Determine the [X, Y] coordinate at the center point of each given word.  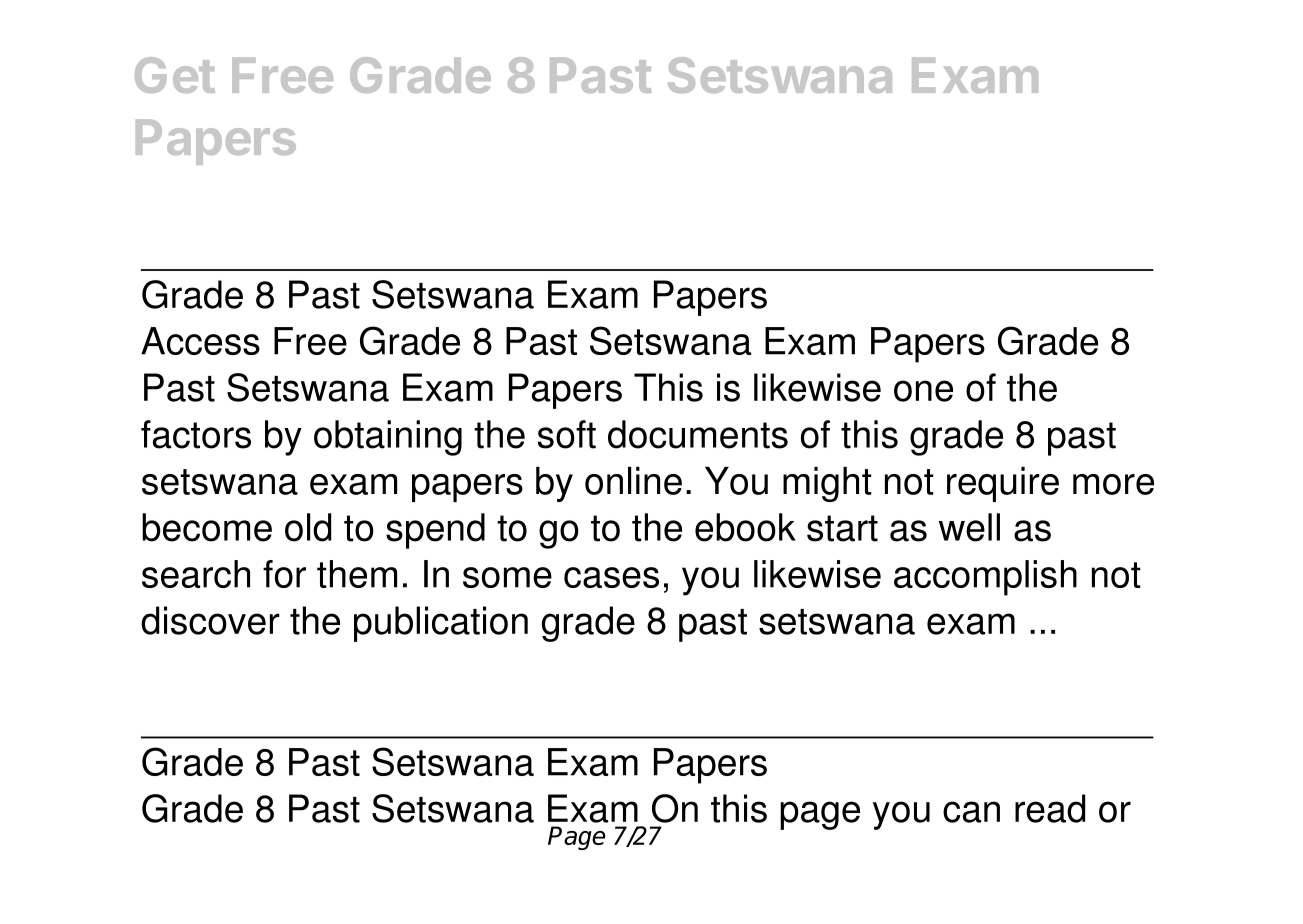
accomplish [985, 578]
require [1003, 484]
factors [196, 434]
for [284, 574]
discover [210, 620]
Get [175, 75]
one [923, 391]
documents [698, 434]
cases [611, 577]
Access [200, 341]
